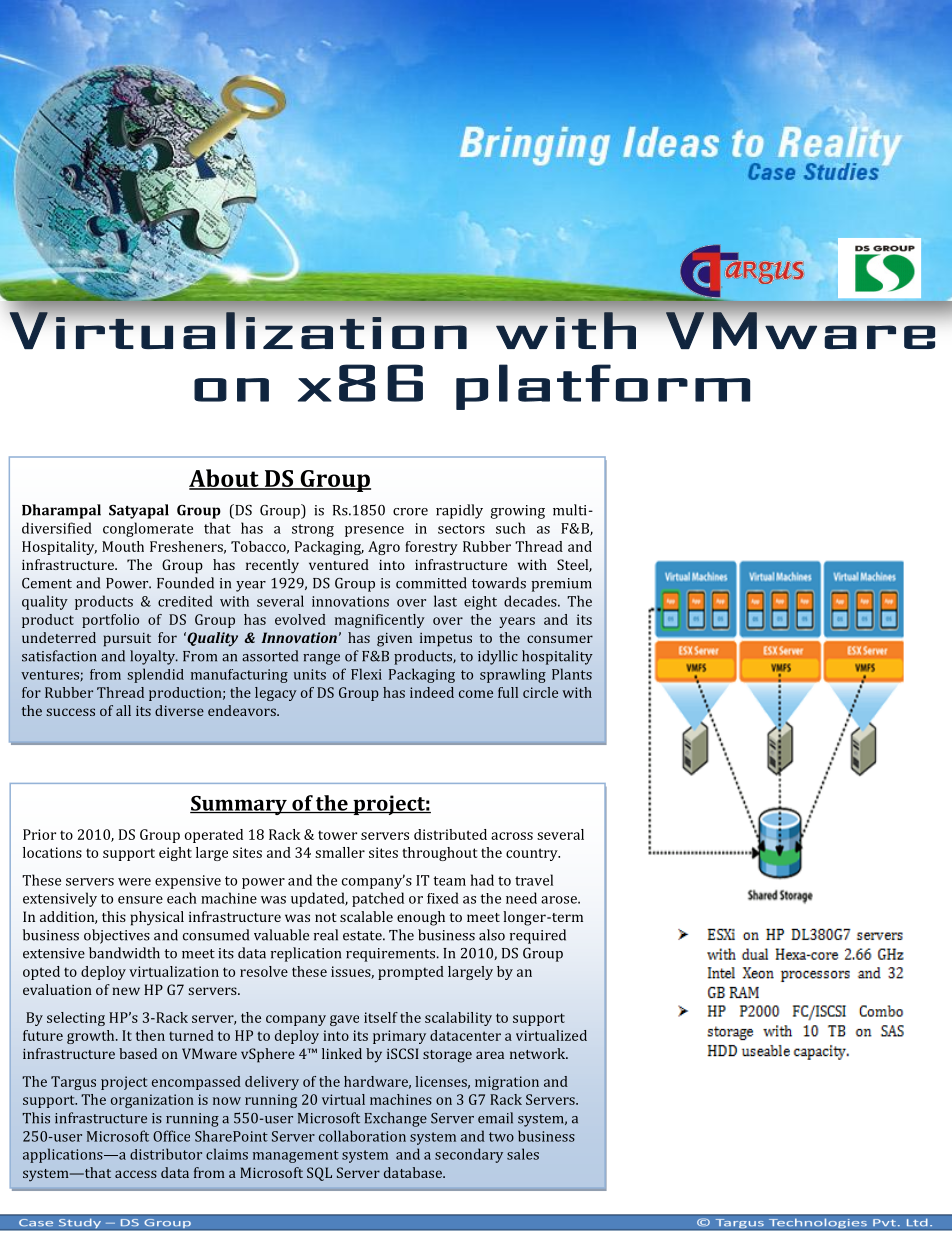  I want to click on access, so click(136, 1174).
